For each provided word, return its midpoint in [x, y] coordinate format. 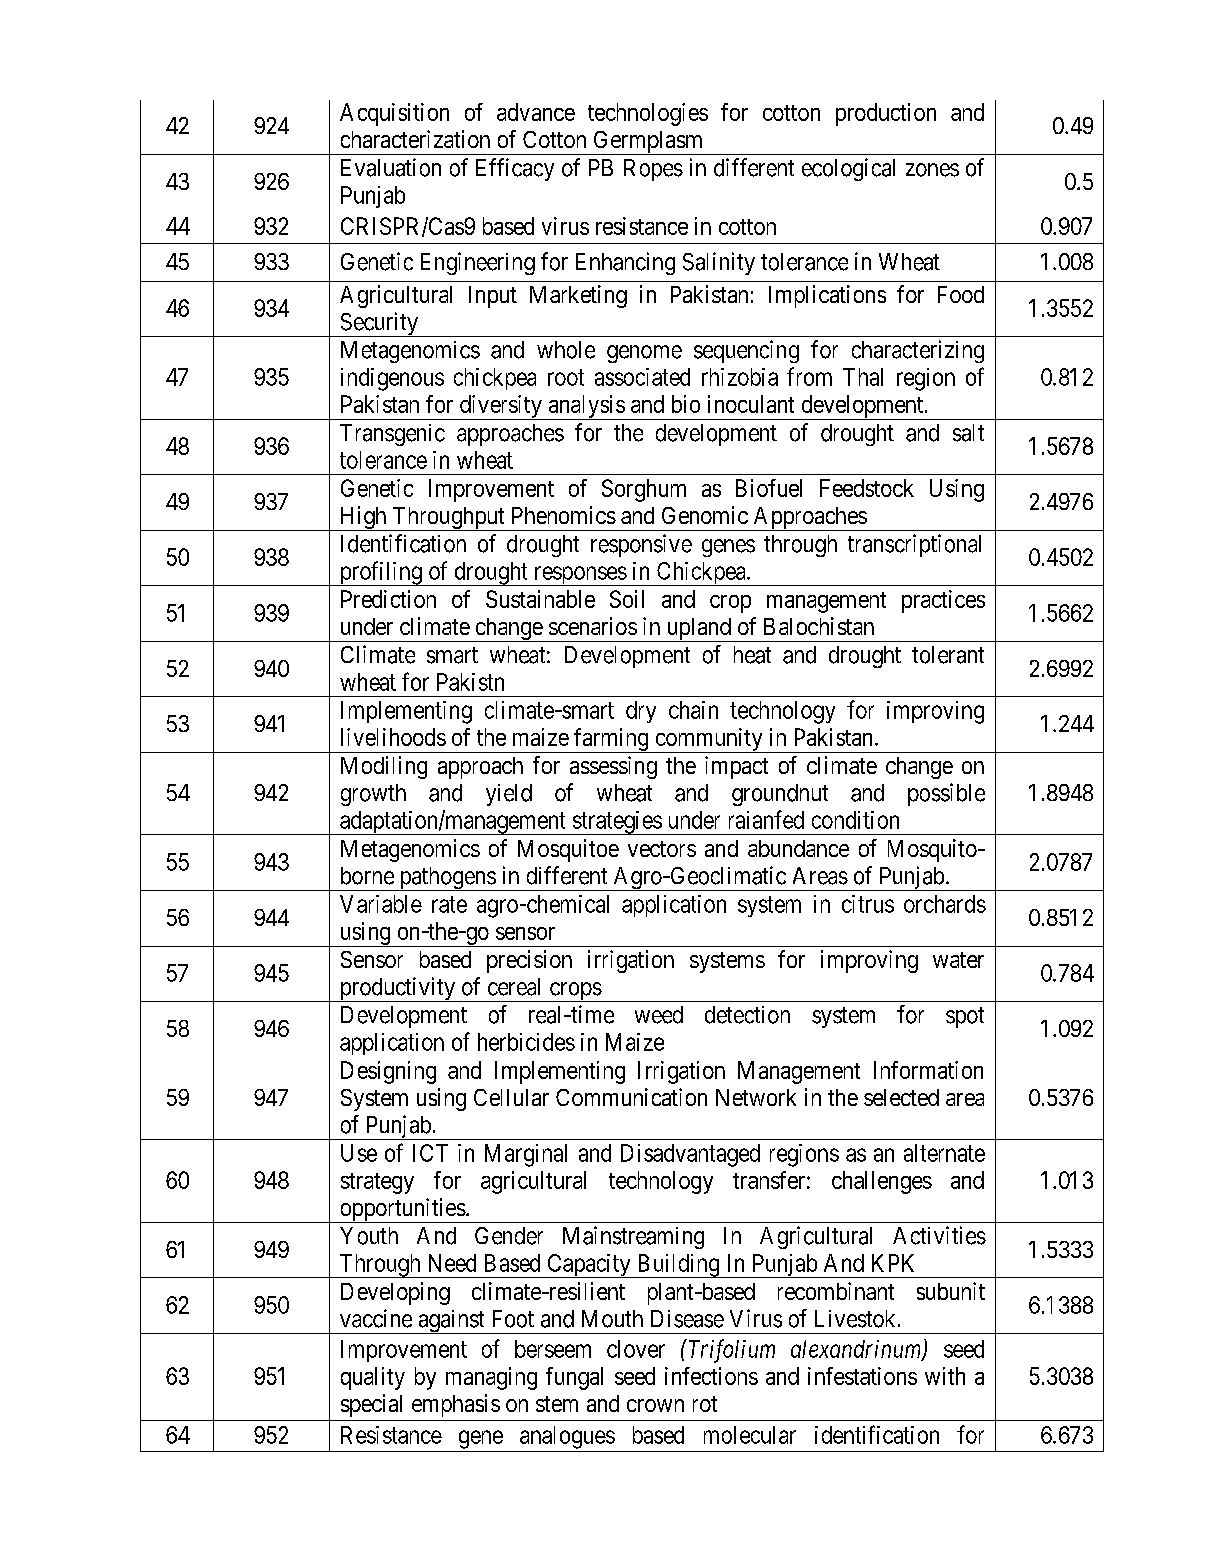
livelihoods [393, 737]
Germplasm [648, 143]
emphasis [456, 1405]
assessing [613, 767]
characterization [415, 139]
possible [946, 794]
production [886, 114]
